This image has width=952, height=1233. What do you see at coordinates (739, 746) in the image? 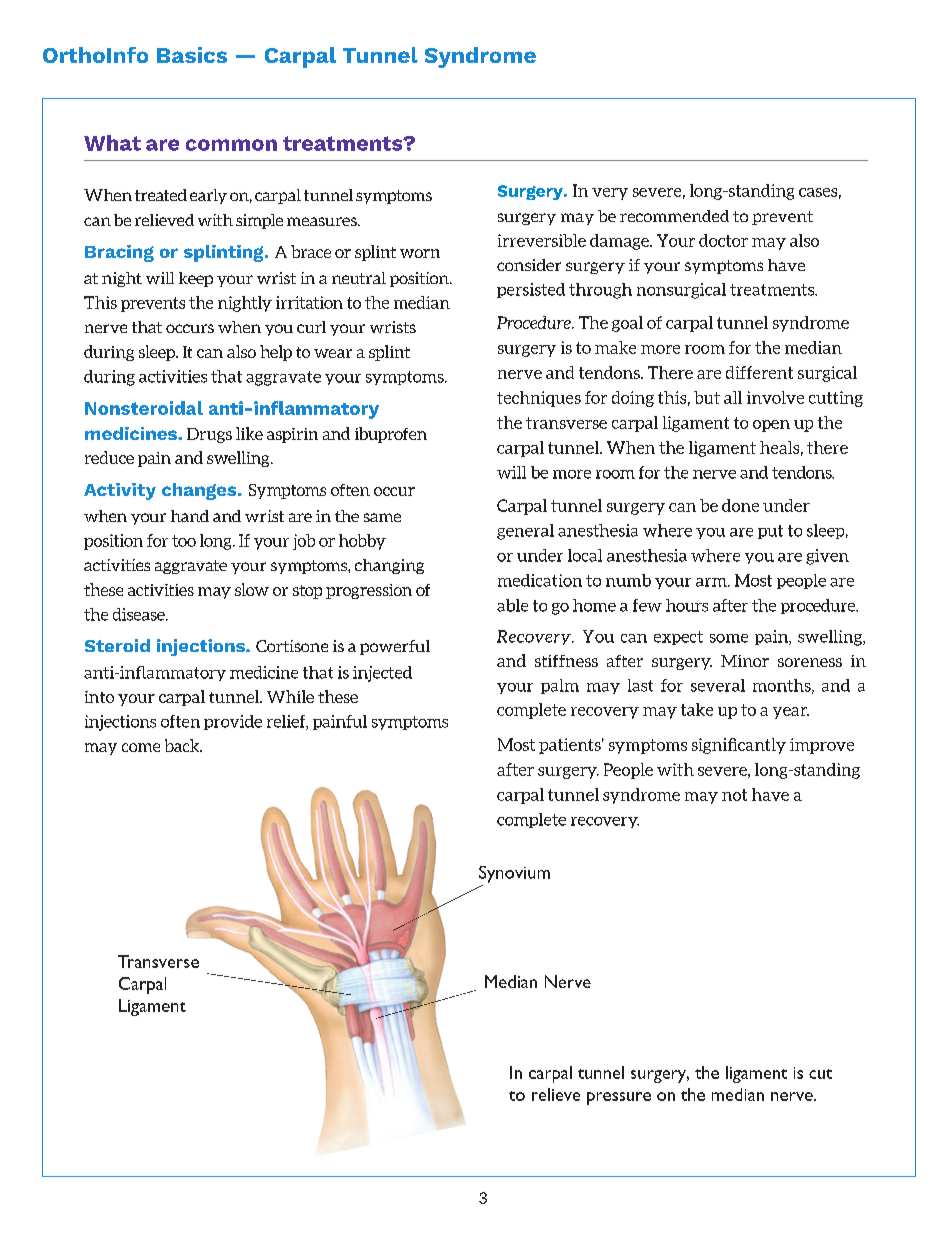
I see `significantly` at bounding box center [739, 746].
